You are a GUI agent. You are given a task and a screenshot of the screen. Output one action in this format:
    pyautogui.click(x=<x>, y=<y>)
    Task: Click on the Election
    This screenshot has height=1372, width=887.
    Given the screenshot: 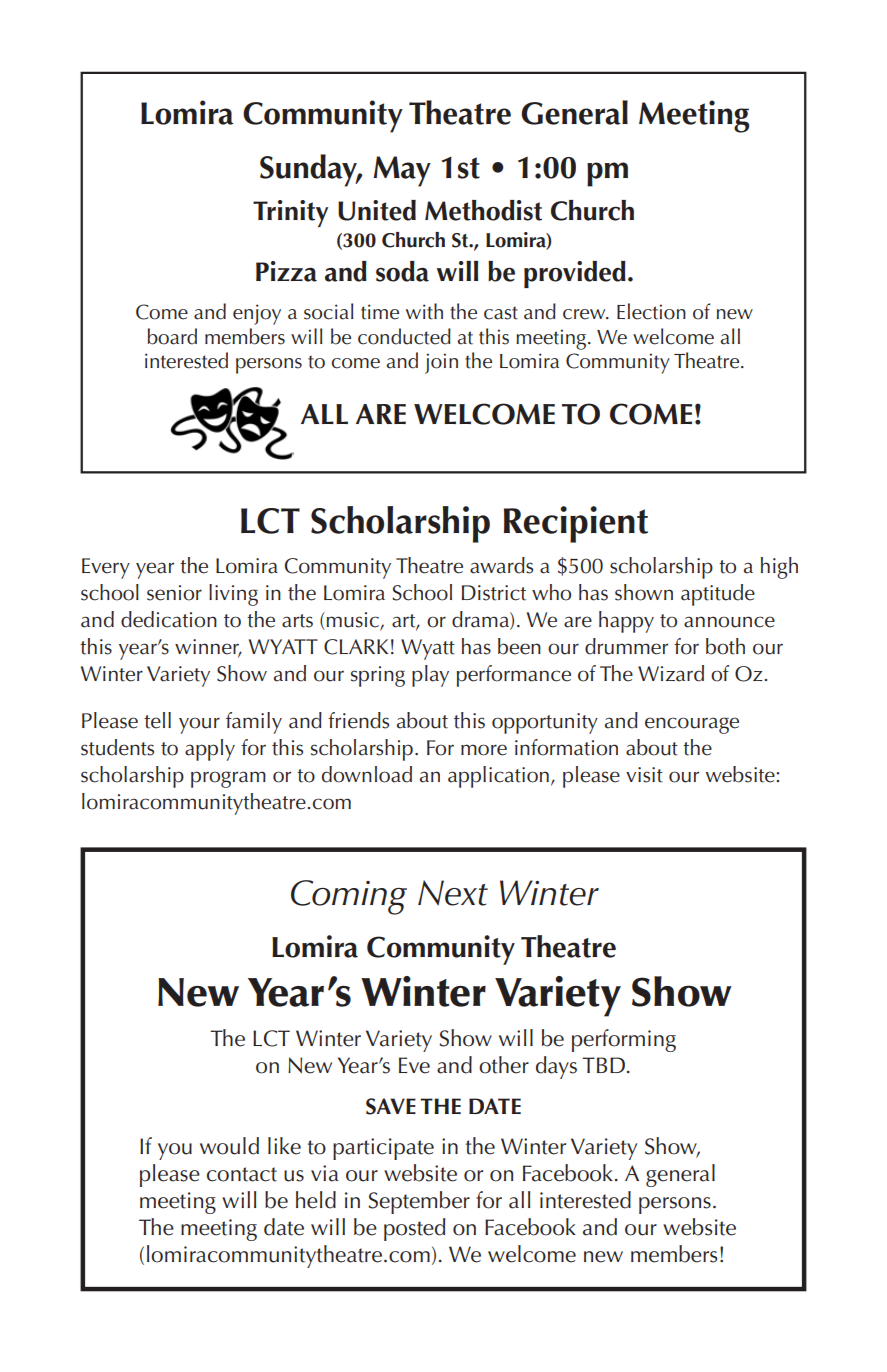 What is the action you would take?
    pyautogui.click(x=651, y=311)
